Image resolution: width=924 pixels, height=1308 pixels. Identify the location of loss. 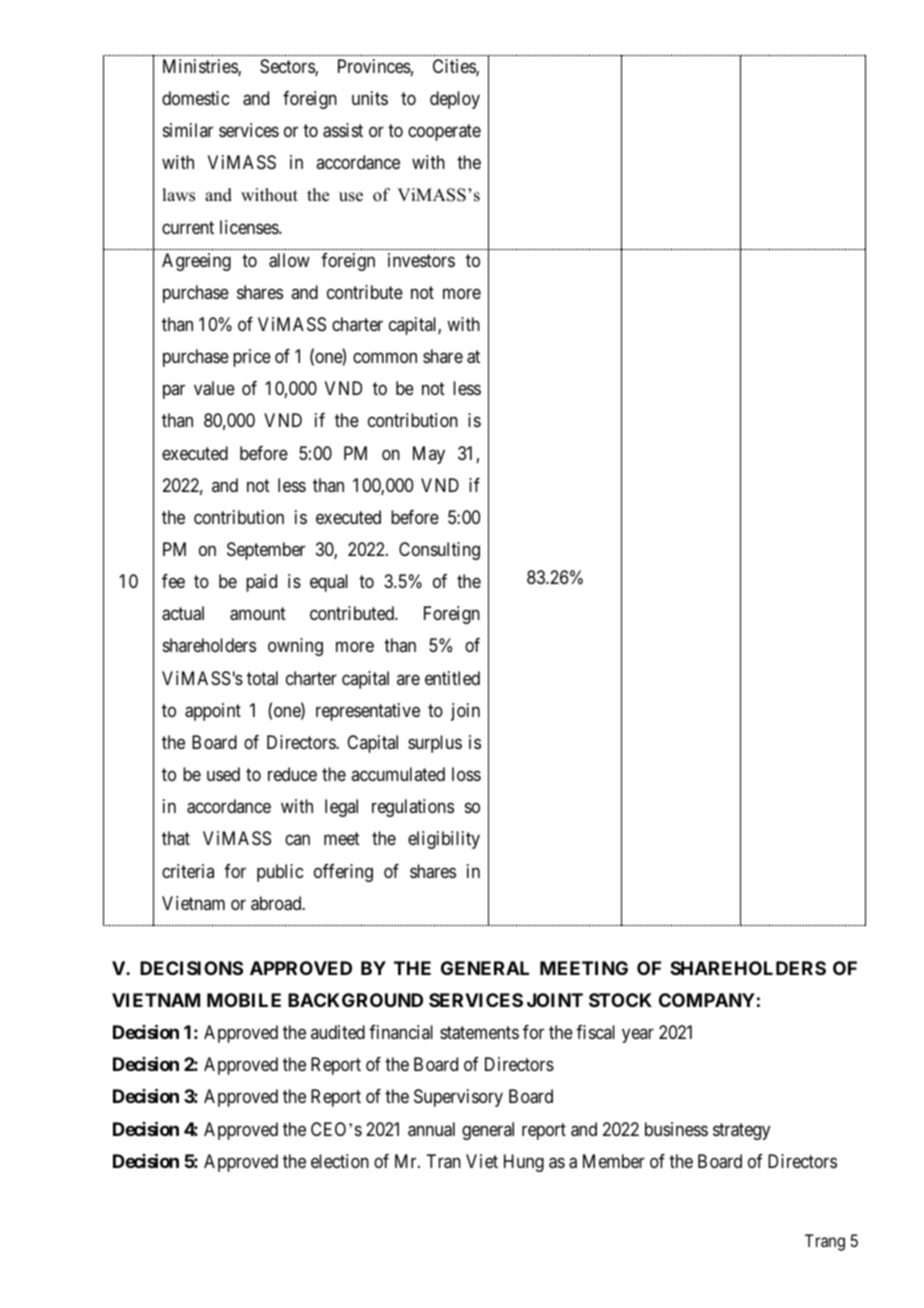
(466, 774).
